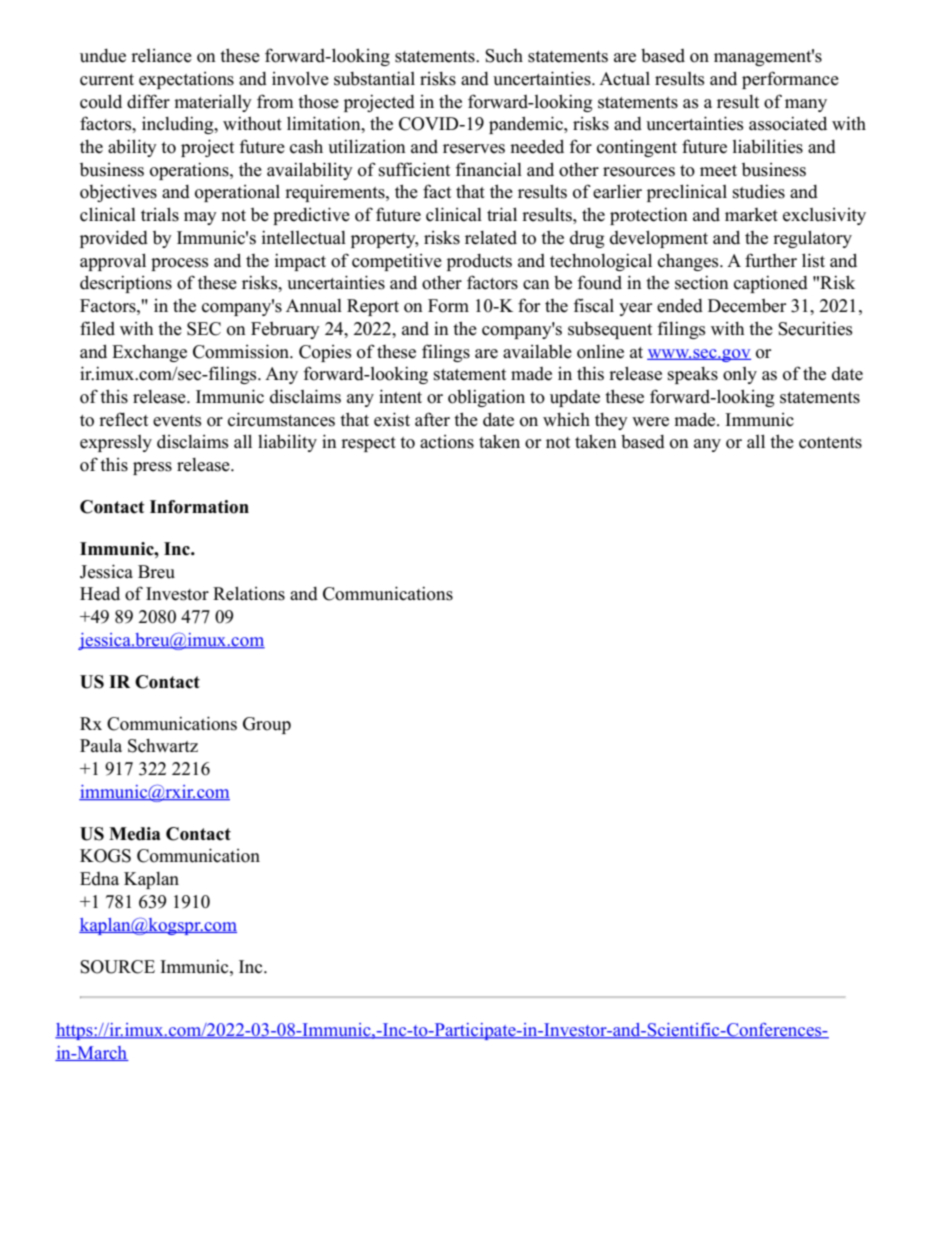 This document has height=1233, width=952. I want to click on products, so click(479, 262).
